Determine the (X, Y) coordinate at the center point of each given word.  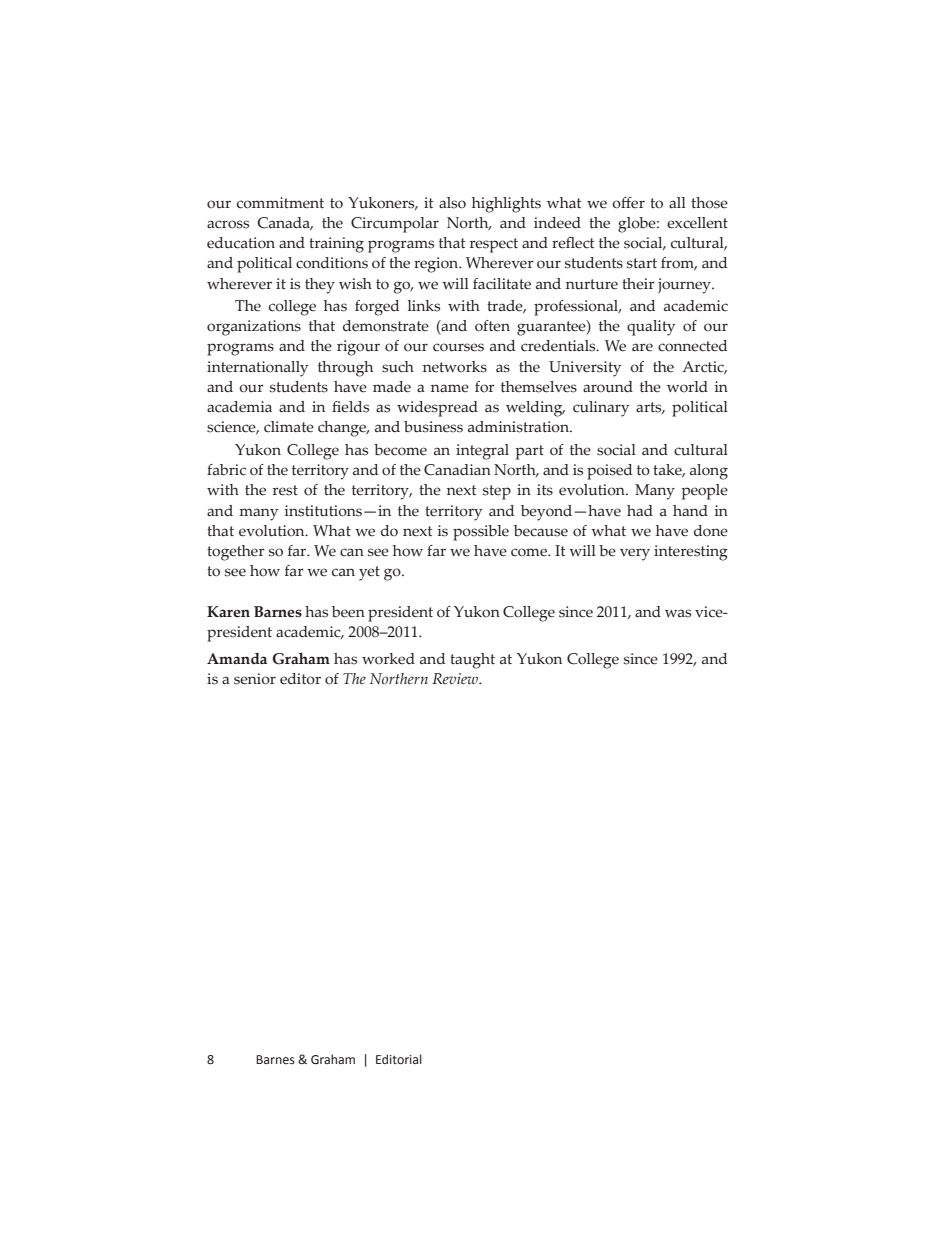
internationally (257, 369)
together (236, 553)
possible (481, 533)
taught (472, 661)
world (687, 387)
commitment (280, 203)
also (452, 203)
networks (455, 367)
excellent (697, 223)
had (640, 511)
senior (255, 679)
